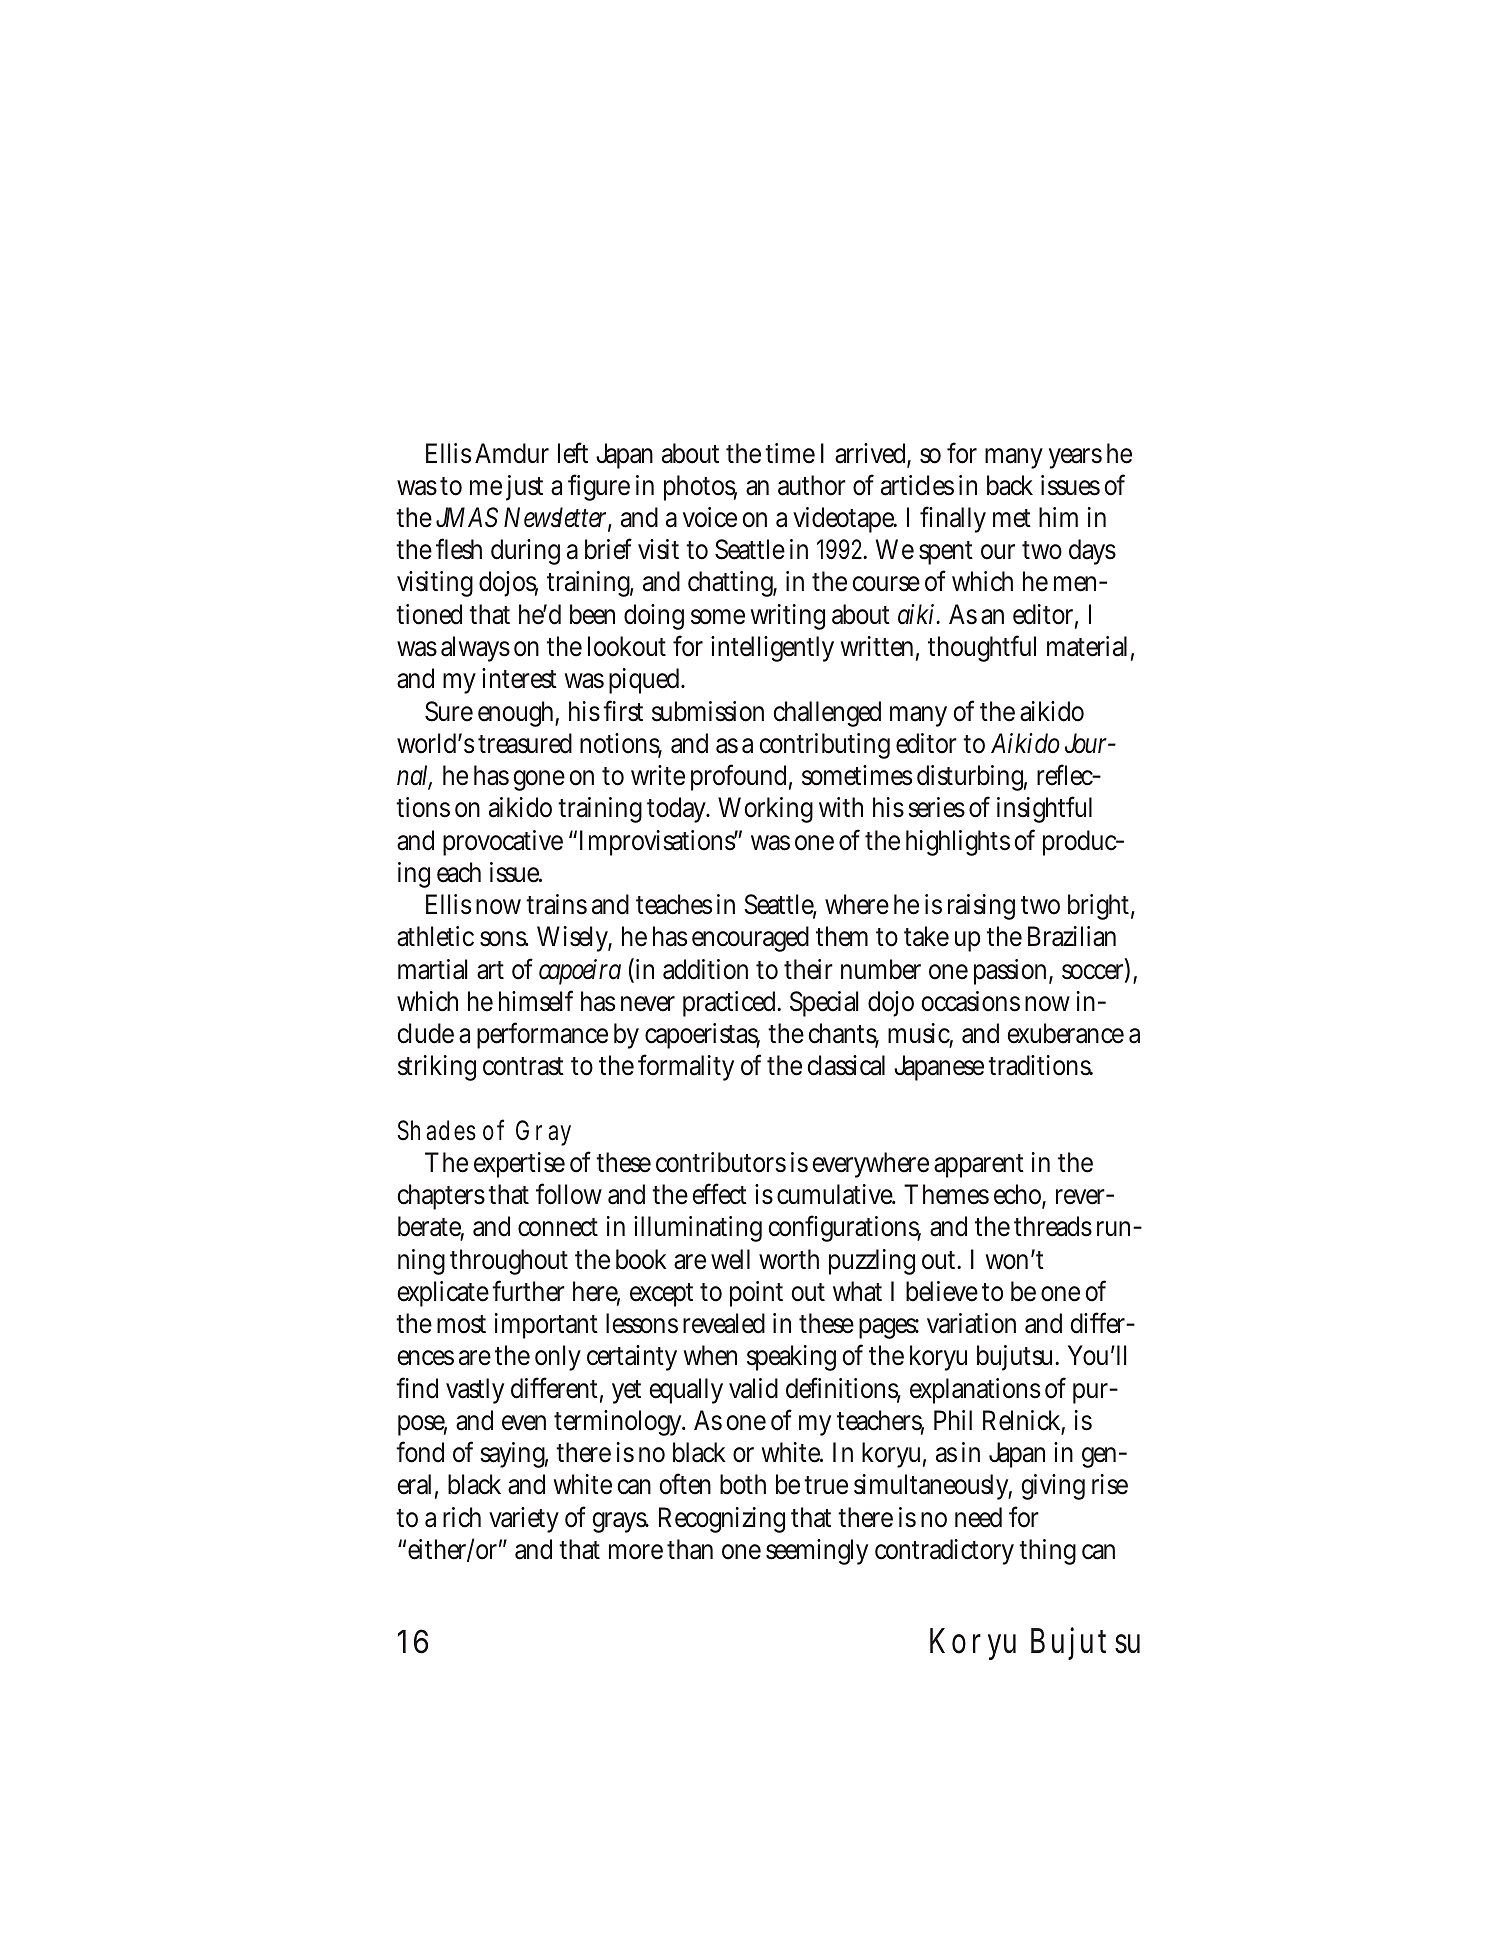 Image resolution: width=1498 pixels, height=1938 pixels. Describe the element at coordinates (978, 1517) in the screenshot. I see `need` at that location.
